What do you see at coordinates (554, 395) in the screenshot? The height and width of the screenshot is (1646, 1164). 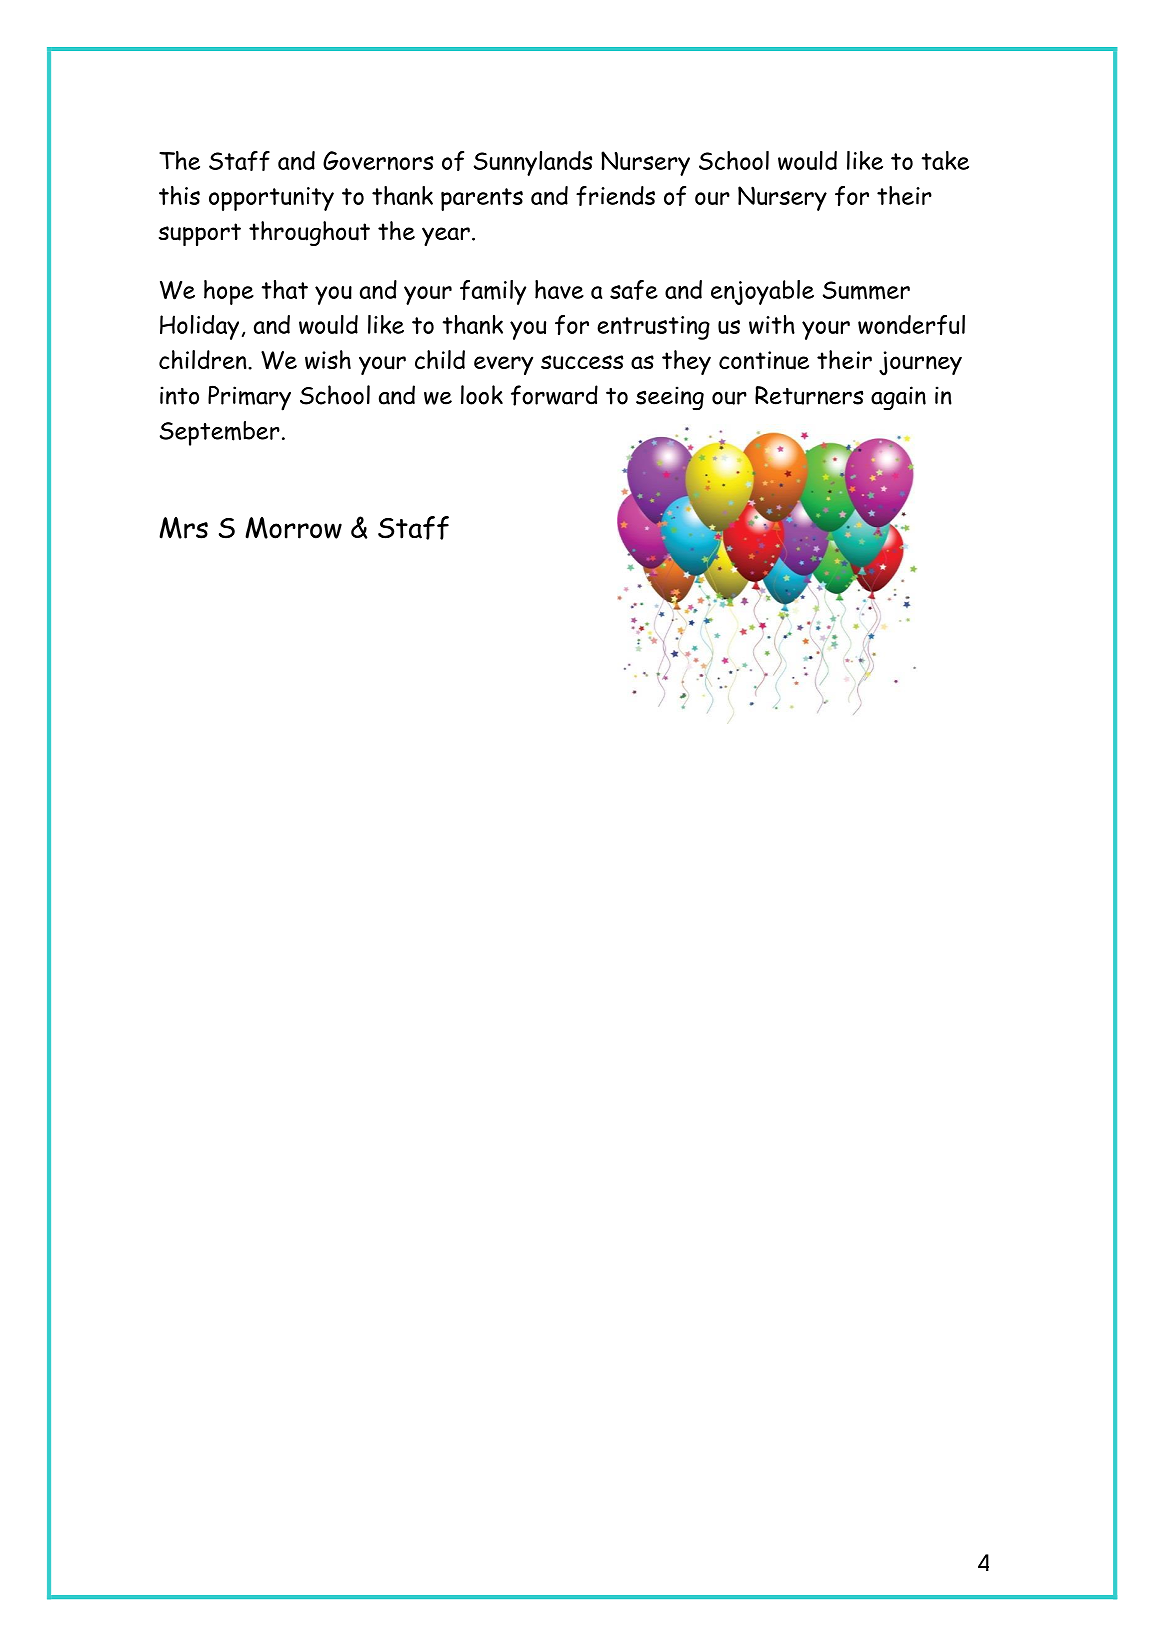 I see `forward` at bounding box center [554, 395].
